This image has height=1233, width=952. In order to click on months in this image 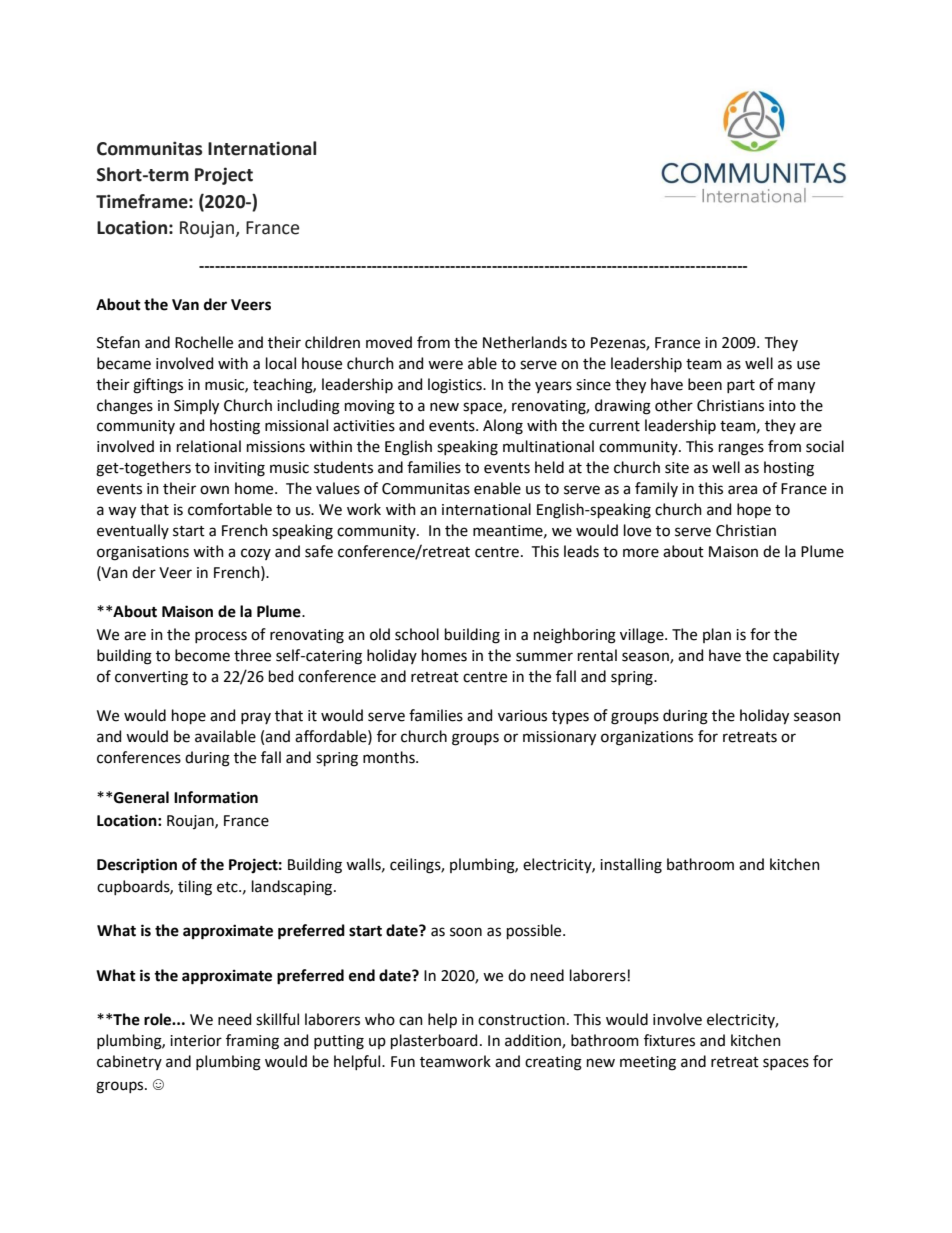, I will do `click(390, 757)`.
